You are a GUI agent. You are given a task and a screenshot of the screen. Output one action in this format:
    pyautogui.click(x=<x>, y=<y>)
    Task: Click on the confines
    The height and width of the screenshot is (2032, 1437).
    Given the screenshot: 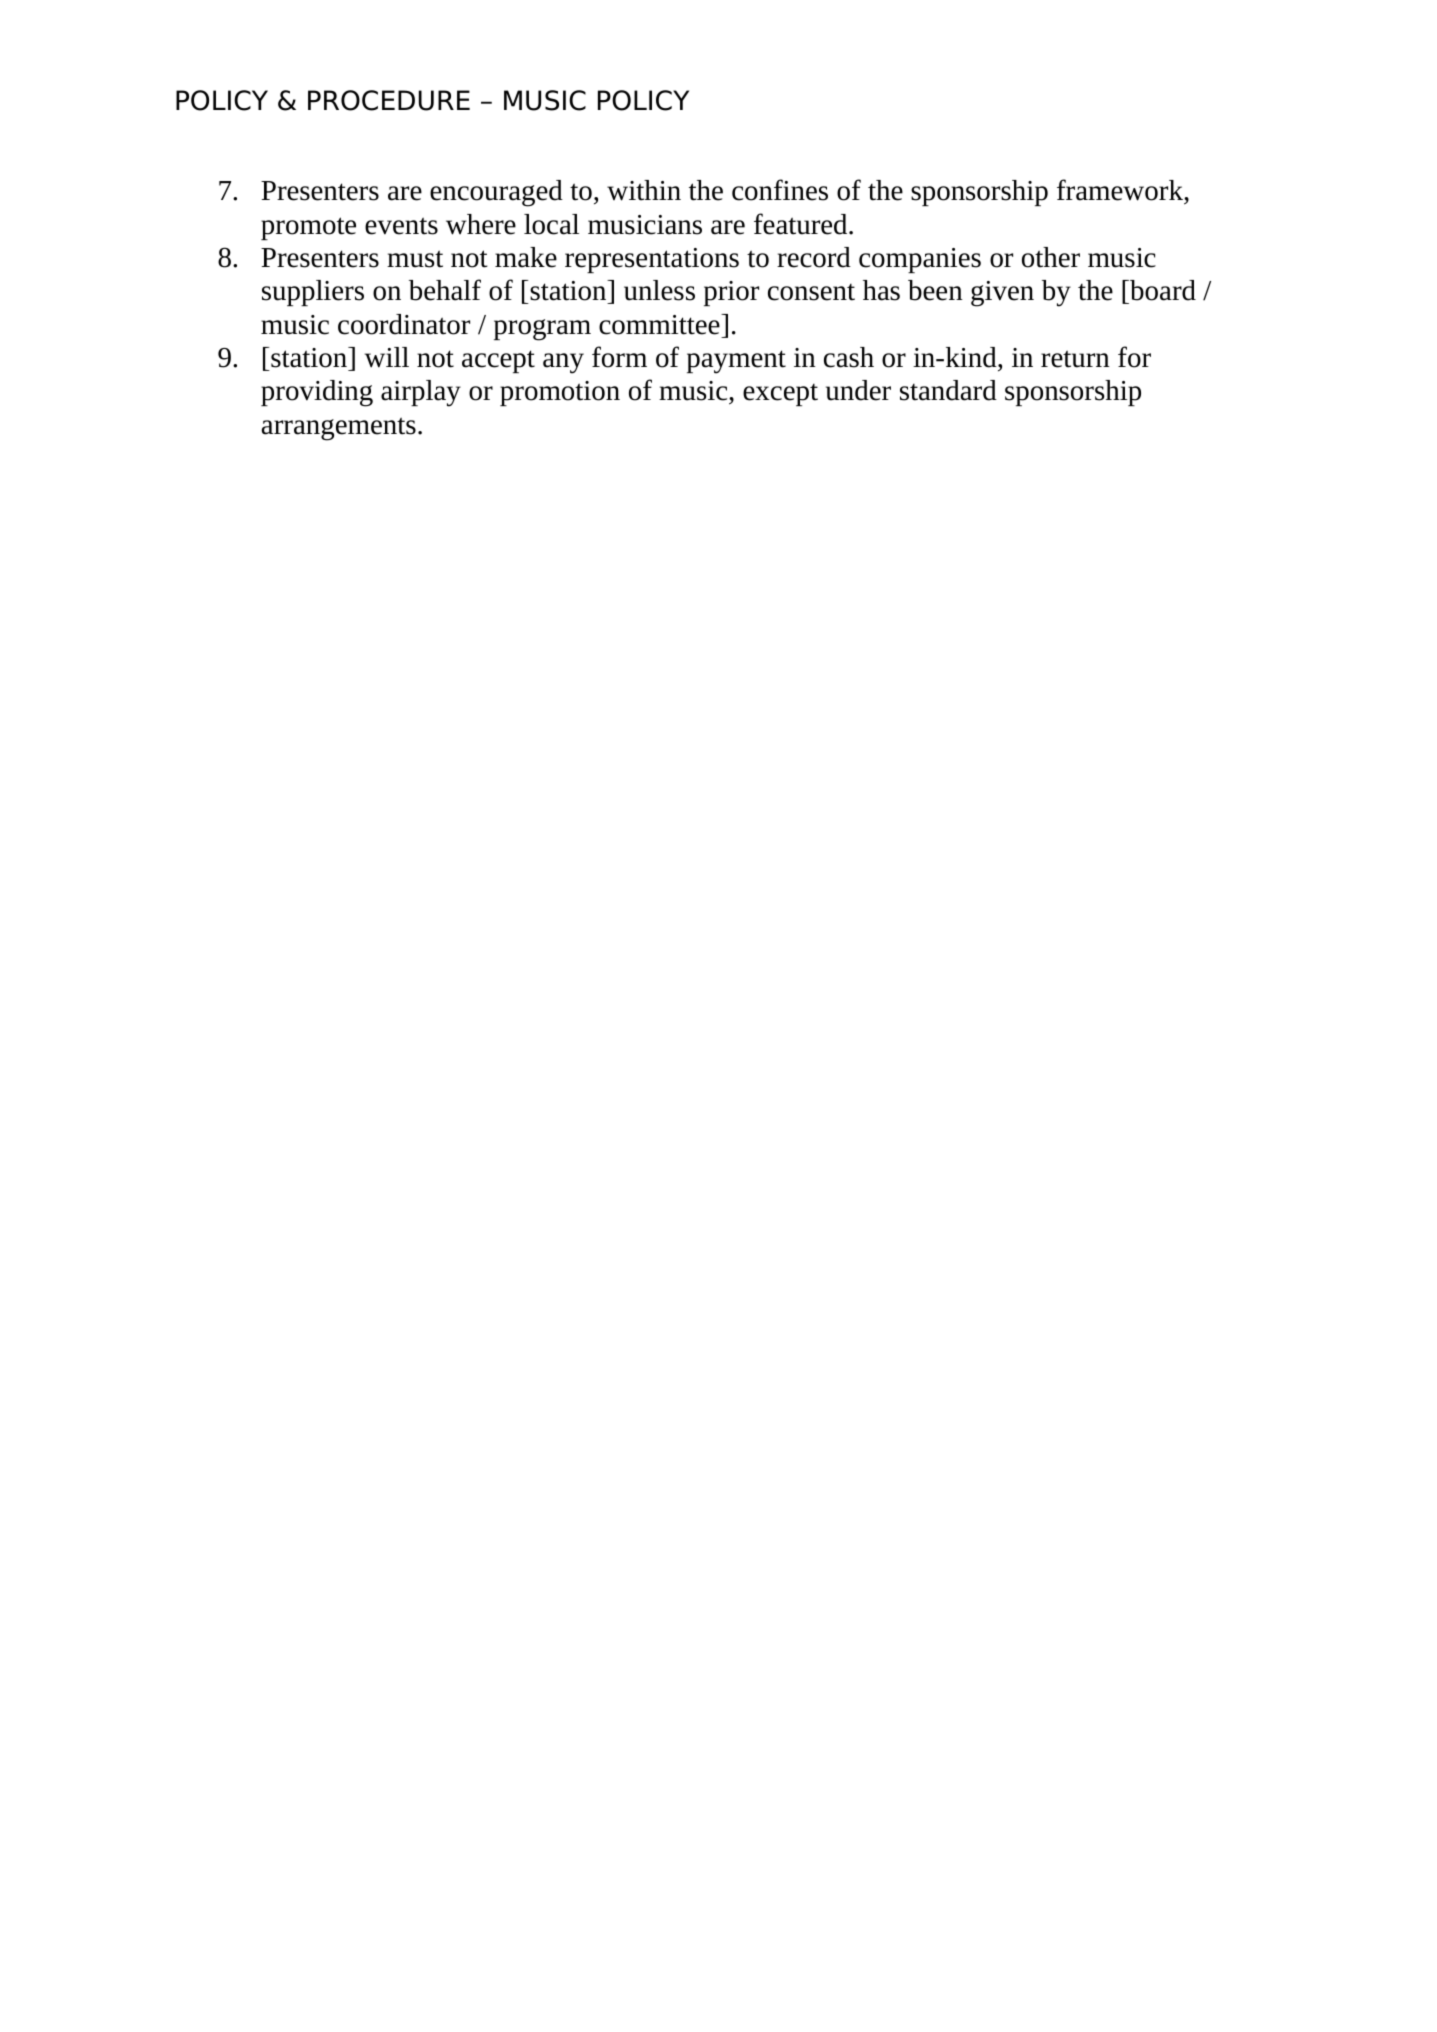 What is the action you would take?
    pyautogui.click(x=780, y=190)
